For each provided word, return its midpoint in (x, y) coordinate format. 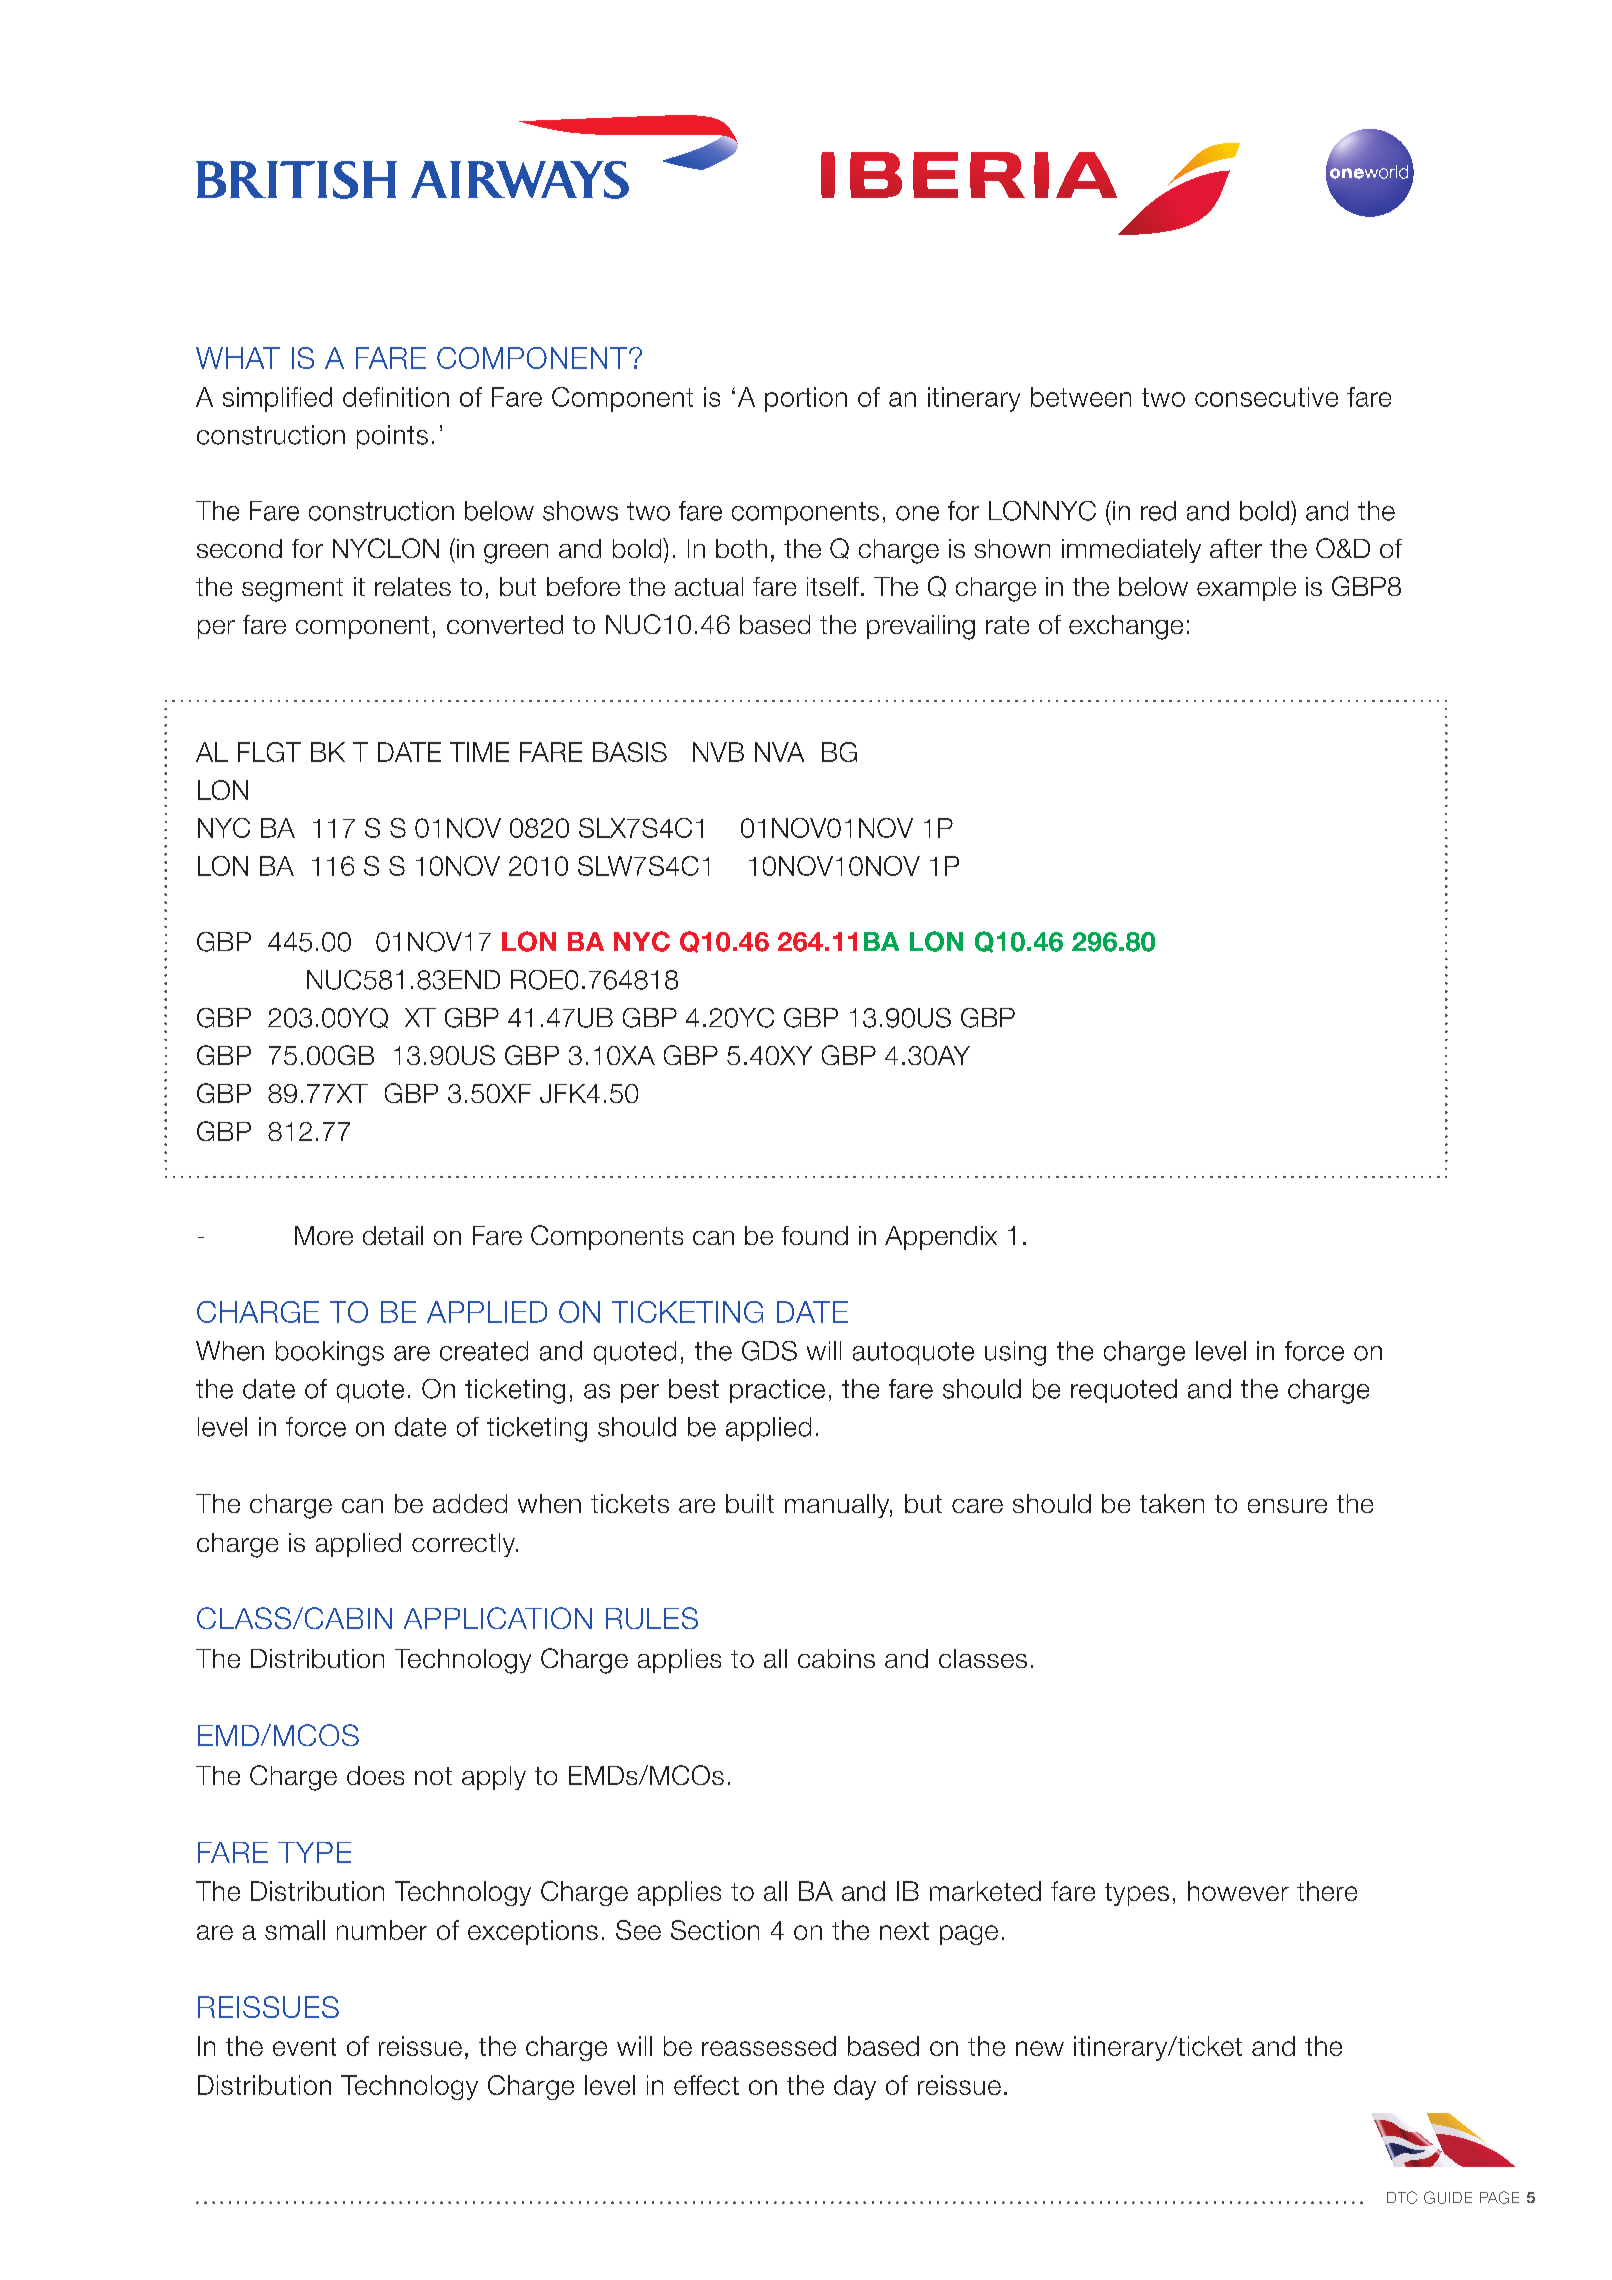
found (815, 1235)
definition (396, 397)
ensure (1287, 1506)
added (470, 1503)
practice (777, 1391)
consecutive (1266, 397)
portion (806, 399)
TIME (479, 752)
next (904, 1931)
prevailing (921, 627)
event (304, 2047)
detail (393, 1235)
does (375, 1775)
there (1327, 1891)
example (1246, 589)
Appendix (941, 1238)
